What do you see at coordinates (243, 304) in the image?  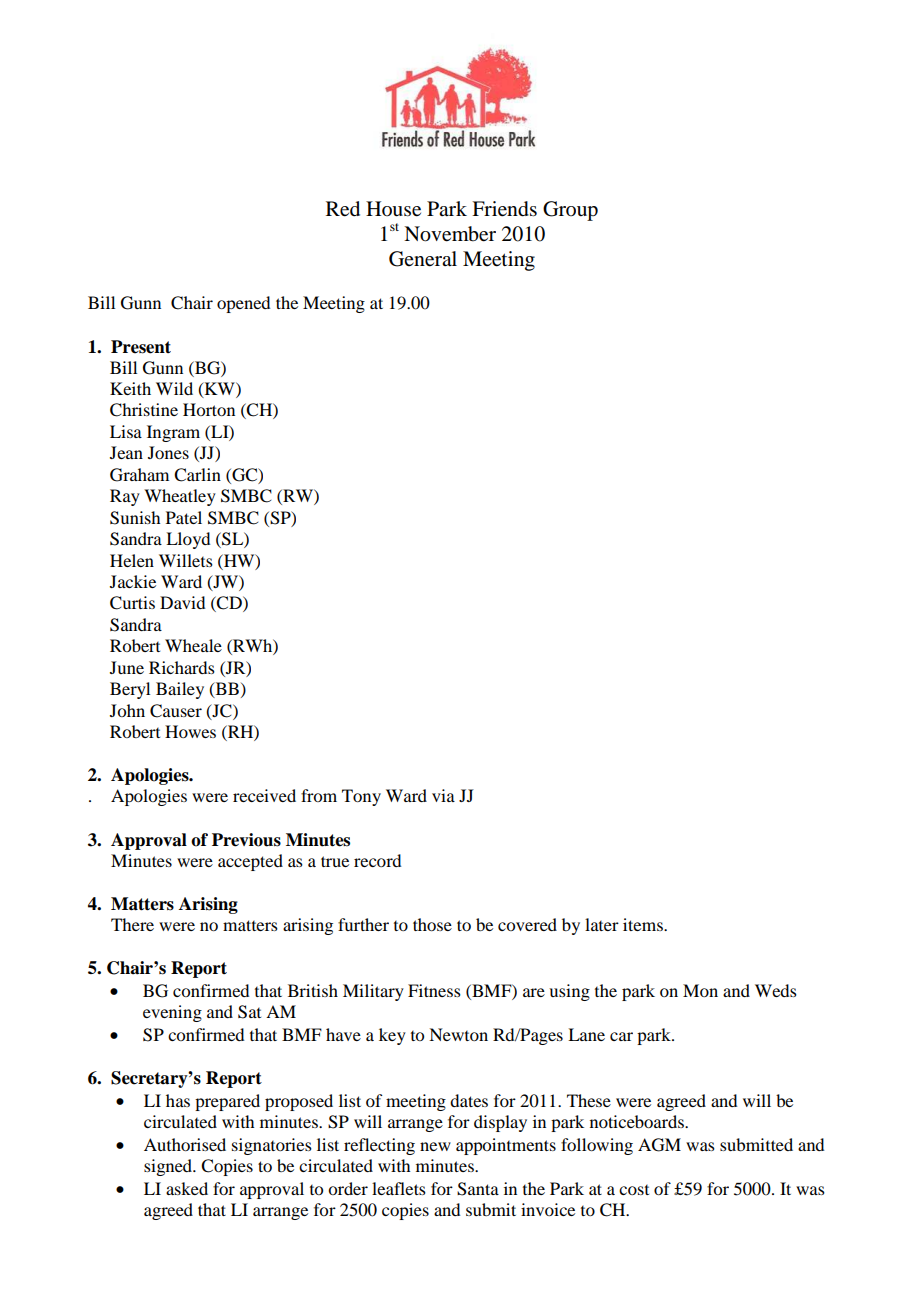 I see `opened` at bounding box center [243, 304].
